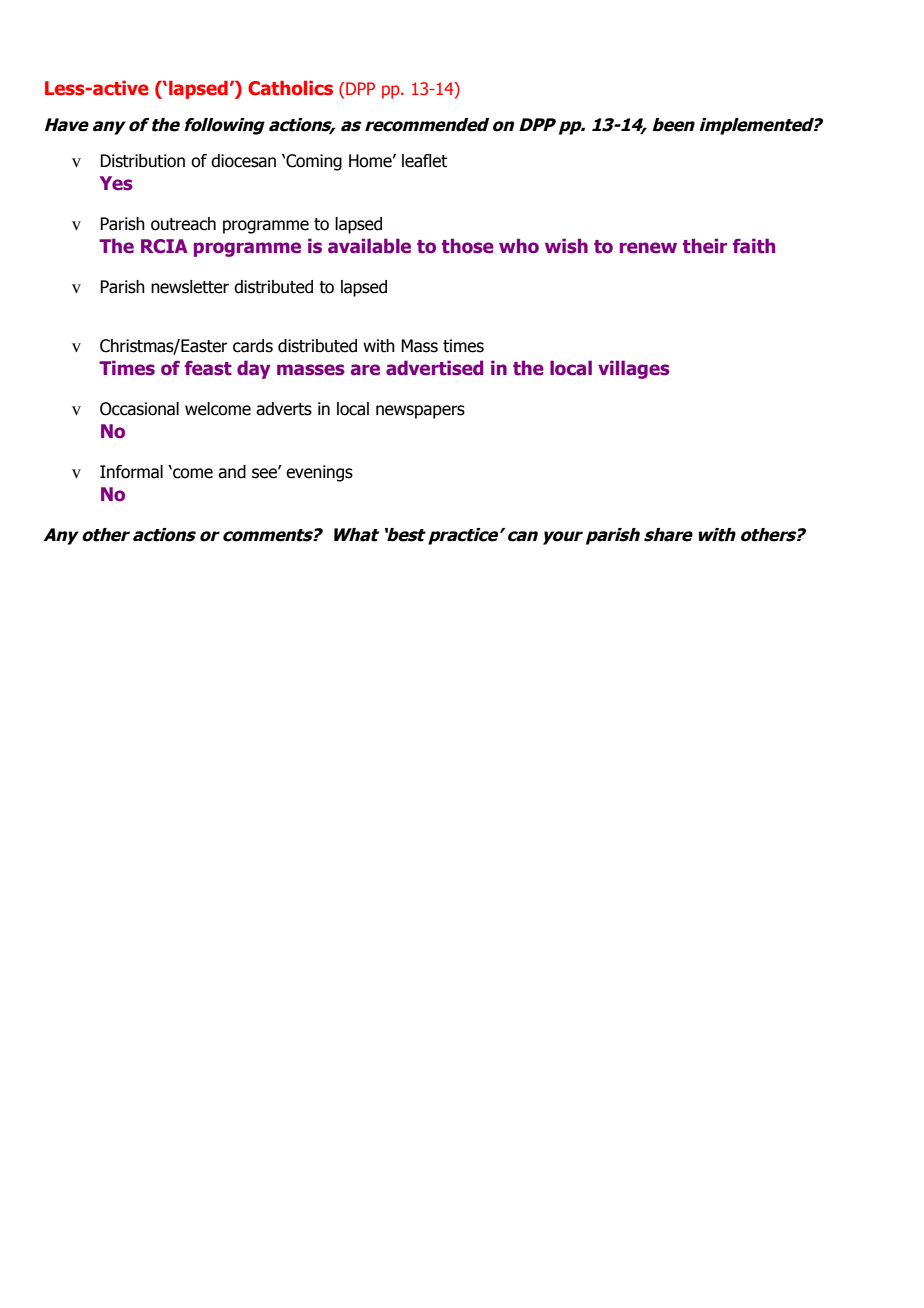 This screenshot has width=924, height=1308. What do you see at coordinates (290, 88) in the screenshot?
I see `Catholics` at bounding box center [290, 88].
